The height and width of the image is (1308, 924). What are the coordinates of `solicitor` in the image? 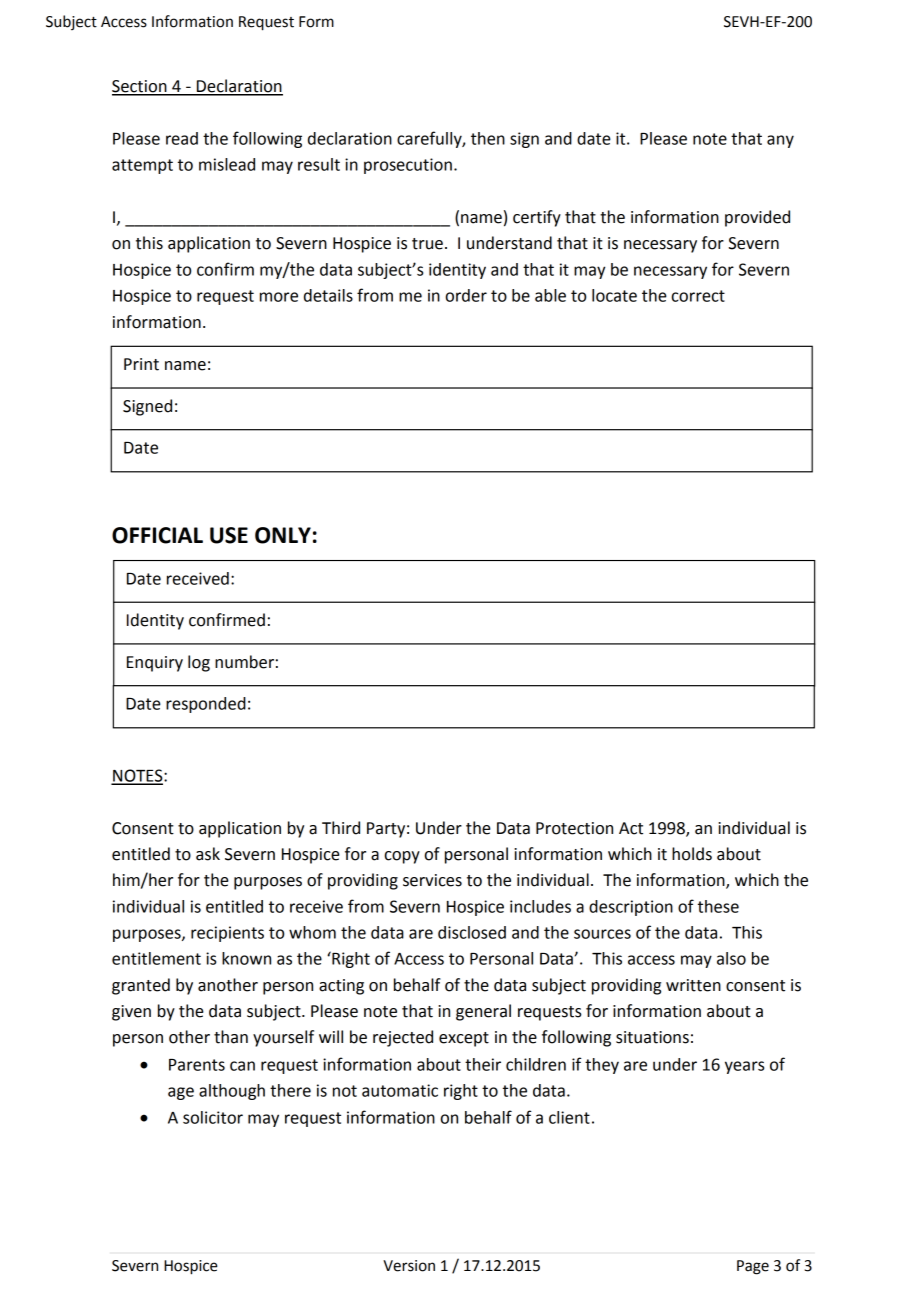 It's located at (213, 1117).
